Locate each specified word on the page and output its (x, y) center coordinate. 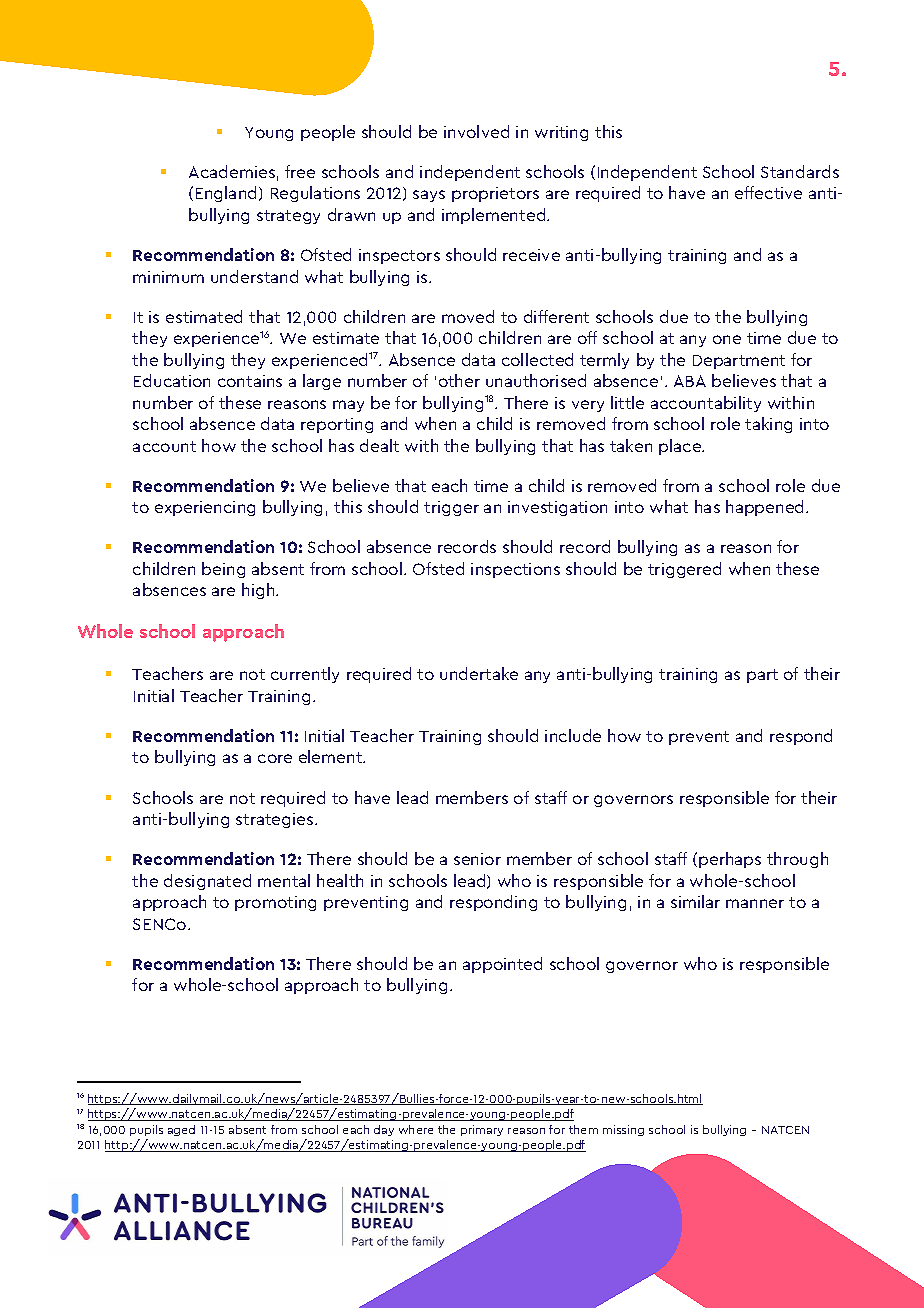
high (259, 591)
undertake (479, 673)
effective (768, 192)
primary (482, 1130)
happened (766, 508)
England (228, 194)
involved (476, 131)
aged (181, 1130)
